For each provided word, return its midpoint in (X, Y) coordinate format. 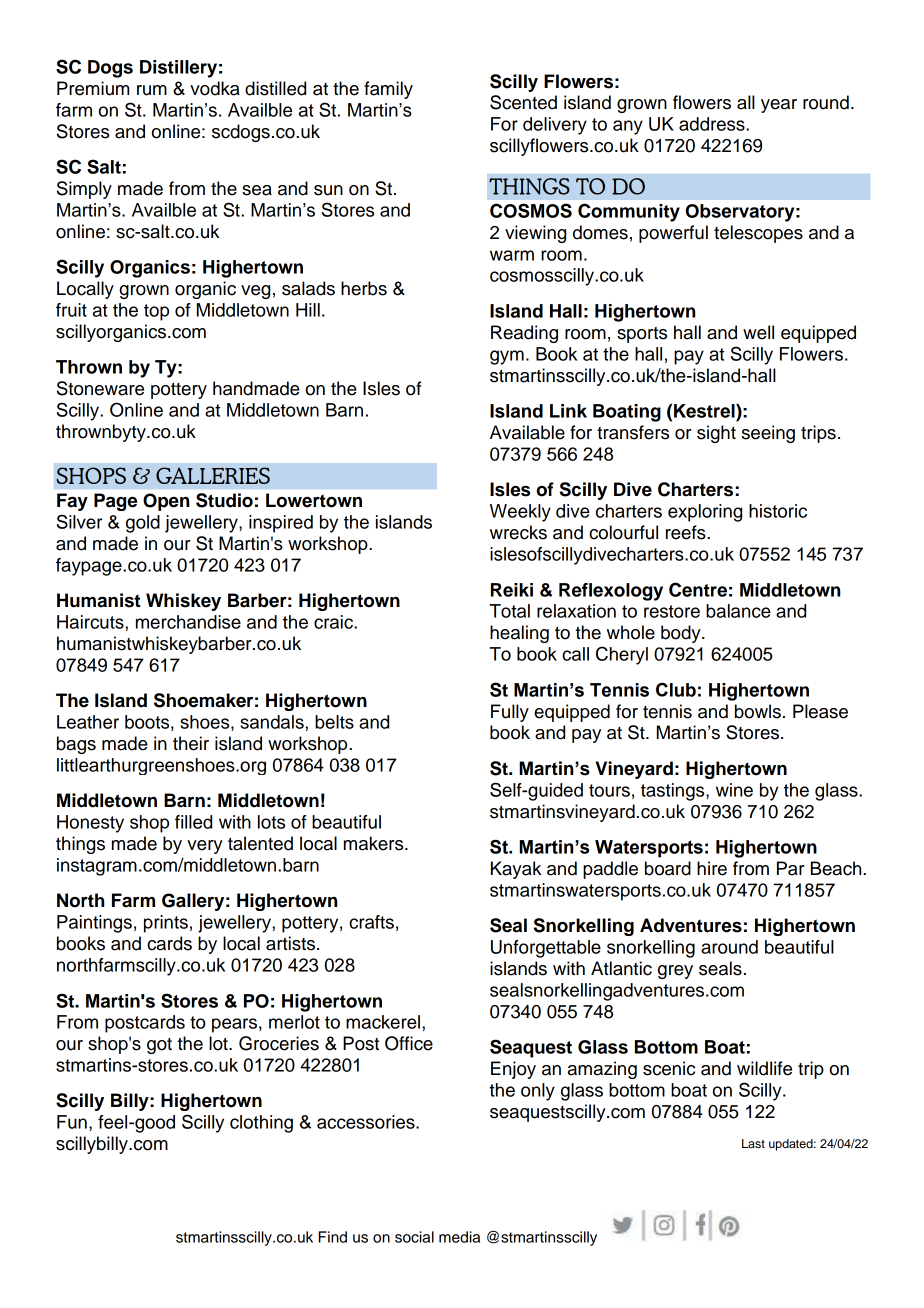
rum (152, 90)
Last (753, 1143)
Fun (72, 1122)
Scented (523, 102)
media (459, 1237)
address (713, 124)
